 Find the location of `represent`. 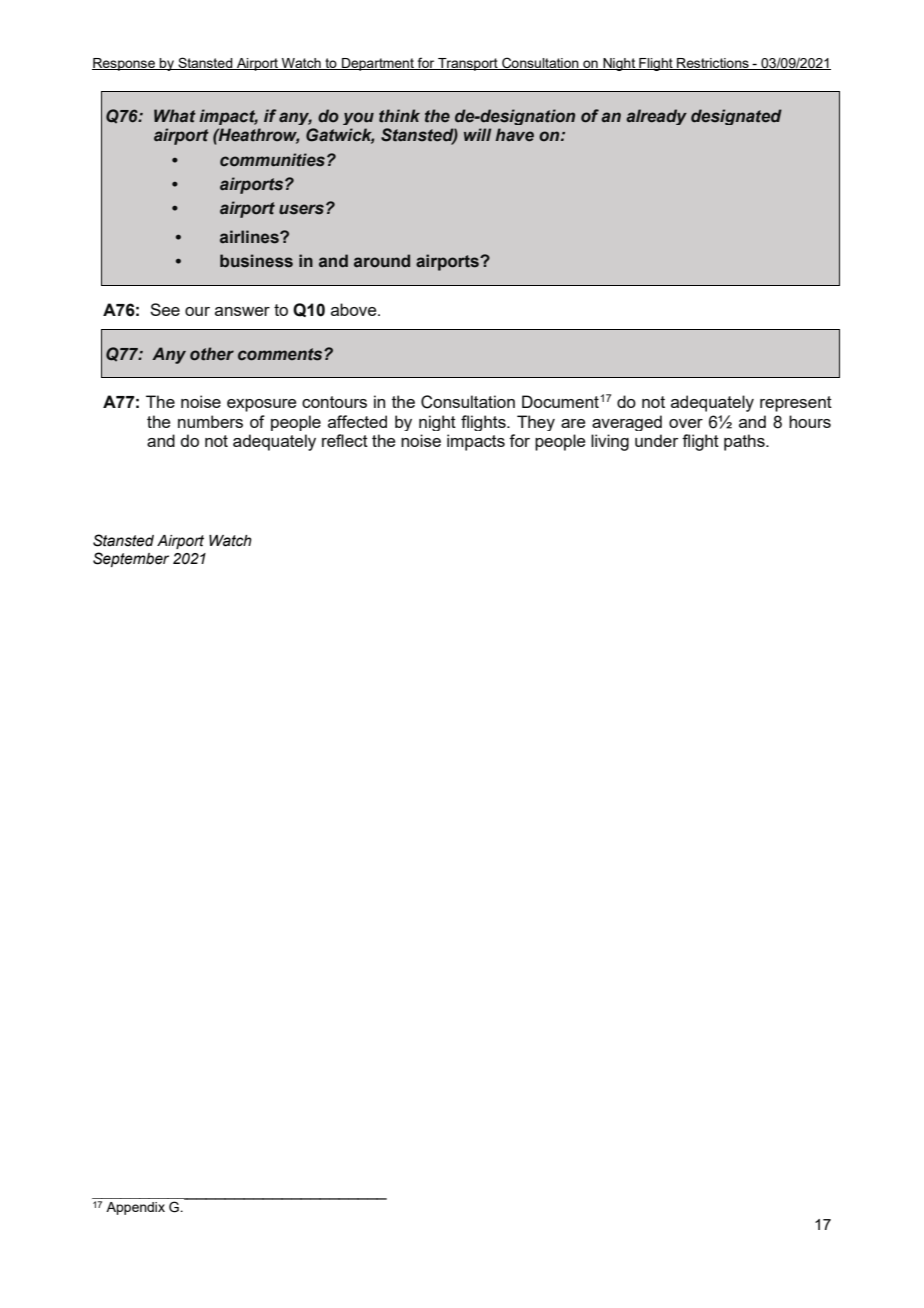

represent is located at coordinates (796, 404).
